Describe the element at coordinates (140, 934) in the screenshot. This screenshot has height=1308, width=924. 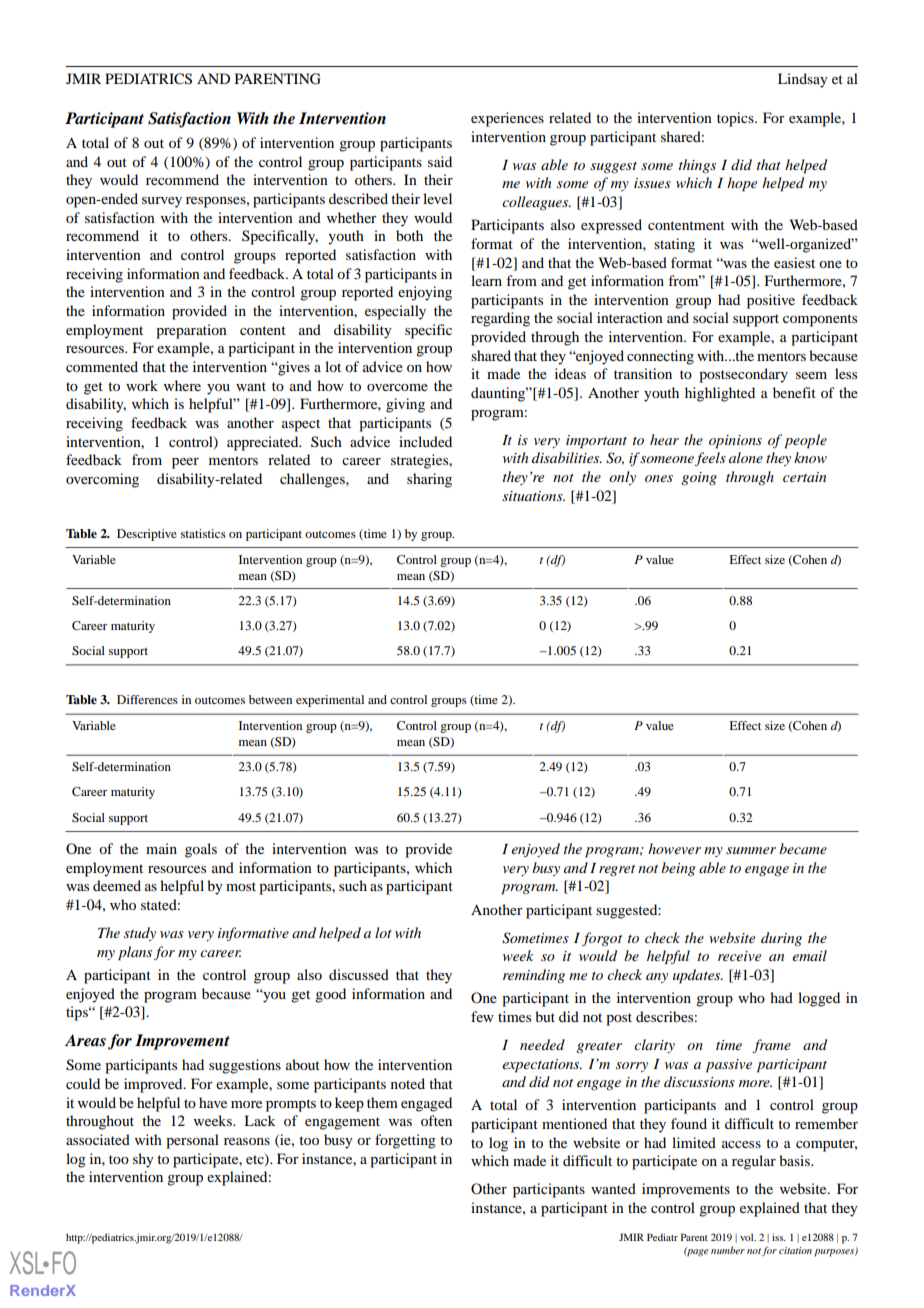
I see `study` at that location.
